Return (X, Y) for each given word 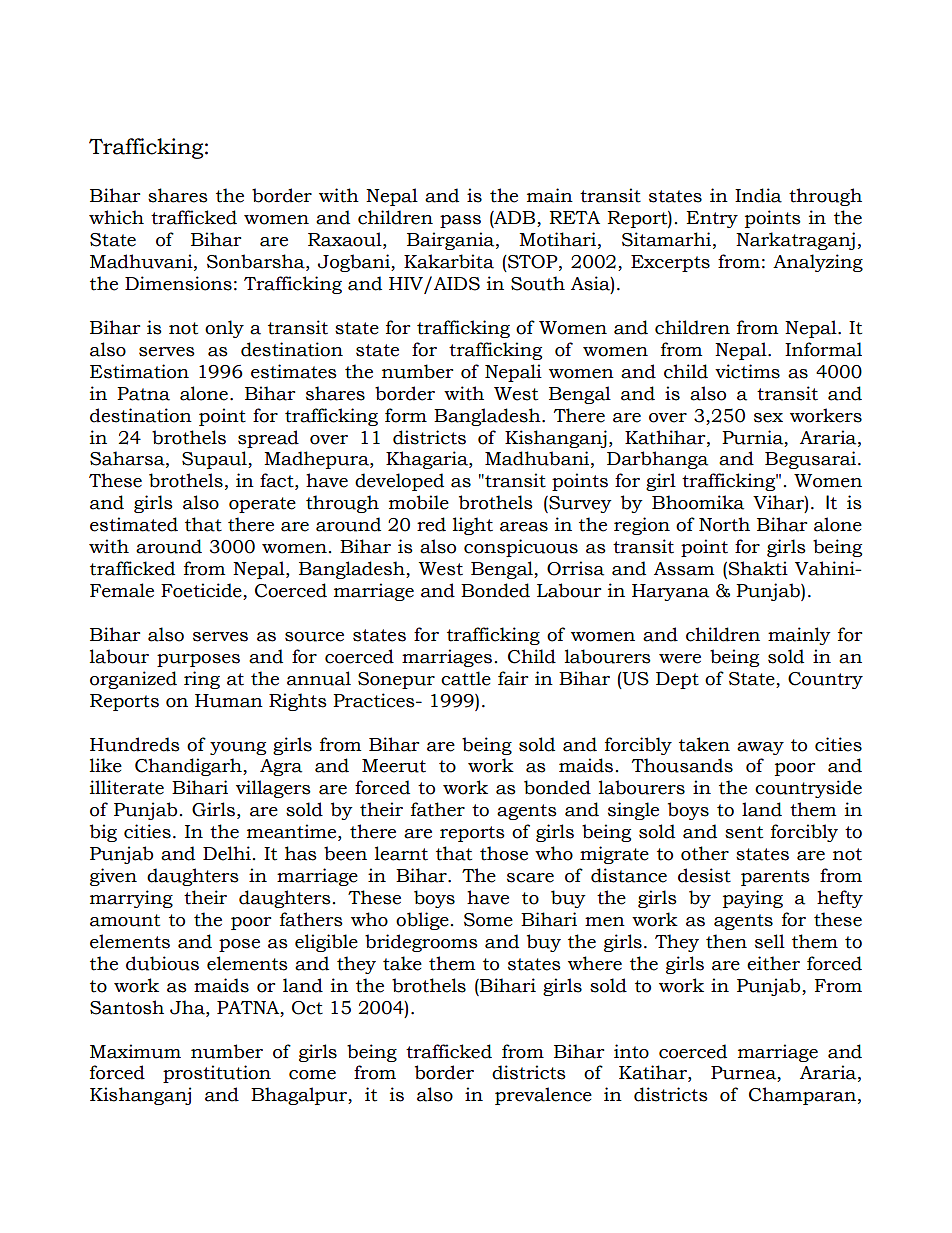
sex (768, 418)
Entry (712, 219)
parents (775, 878)
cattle (466, 678)
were (680, 659)
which (116, 217)
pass (460, 221)
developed (399, 482)
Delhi (227, 853)
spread (268, 439)
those (504, 853)
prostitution (217, 1074)
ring (202, 680)
